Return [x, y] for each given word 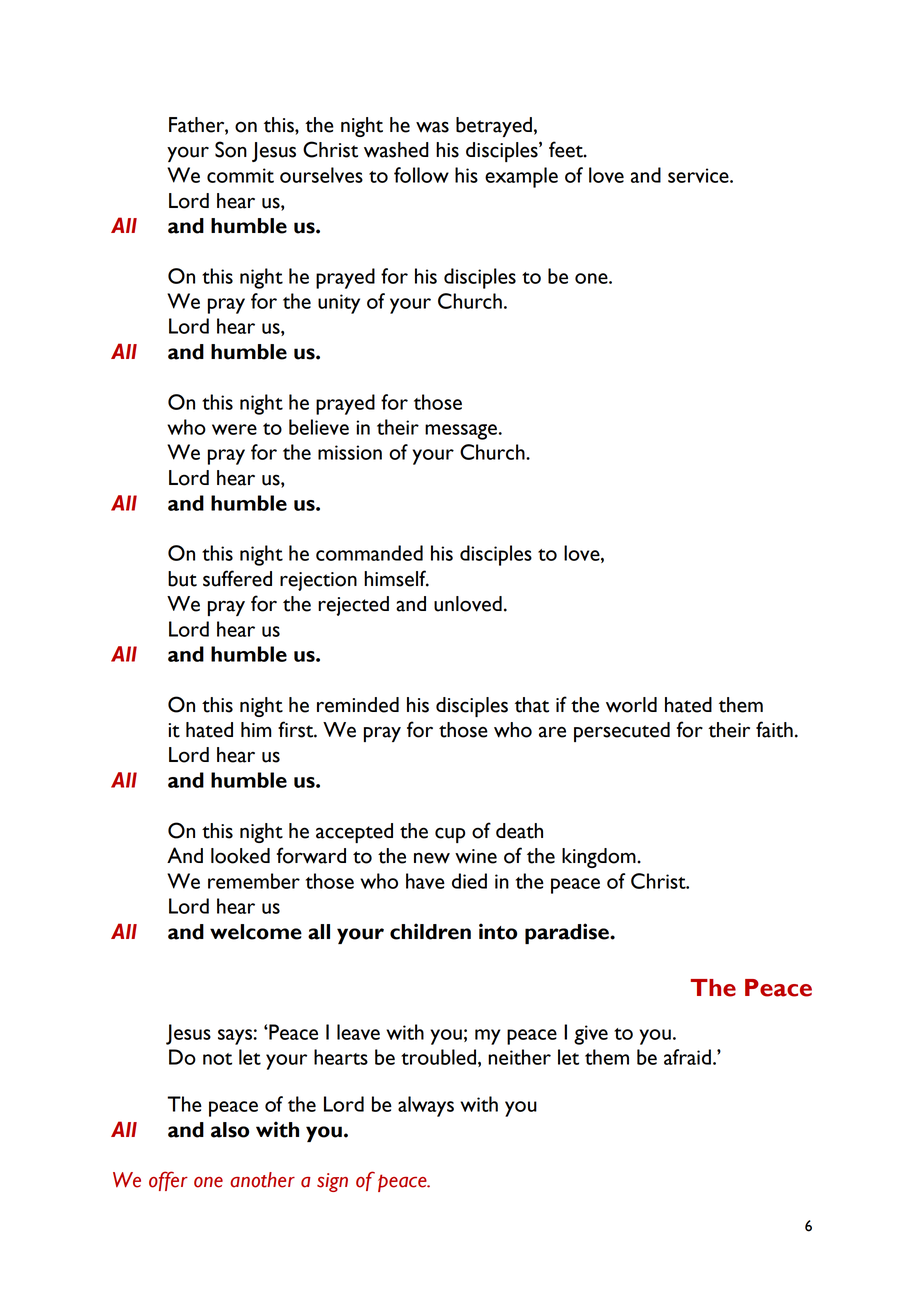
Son [231, 149]
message [461, 432]
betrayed [494, 127]
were [234, 429]
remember [254, 881]
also [230, 1130]
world [631, 705]
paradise [568, 933]
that [532, 705]
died [469, 881]
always [426, 1106]
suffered [237, 578]
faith [774, 729]
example [521, 177]
